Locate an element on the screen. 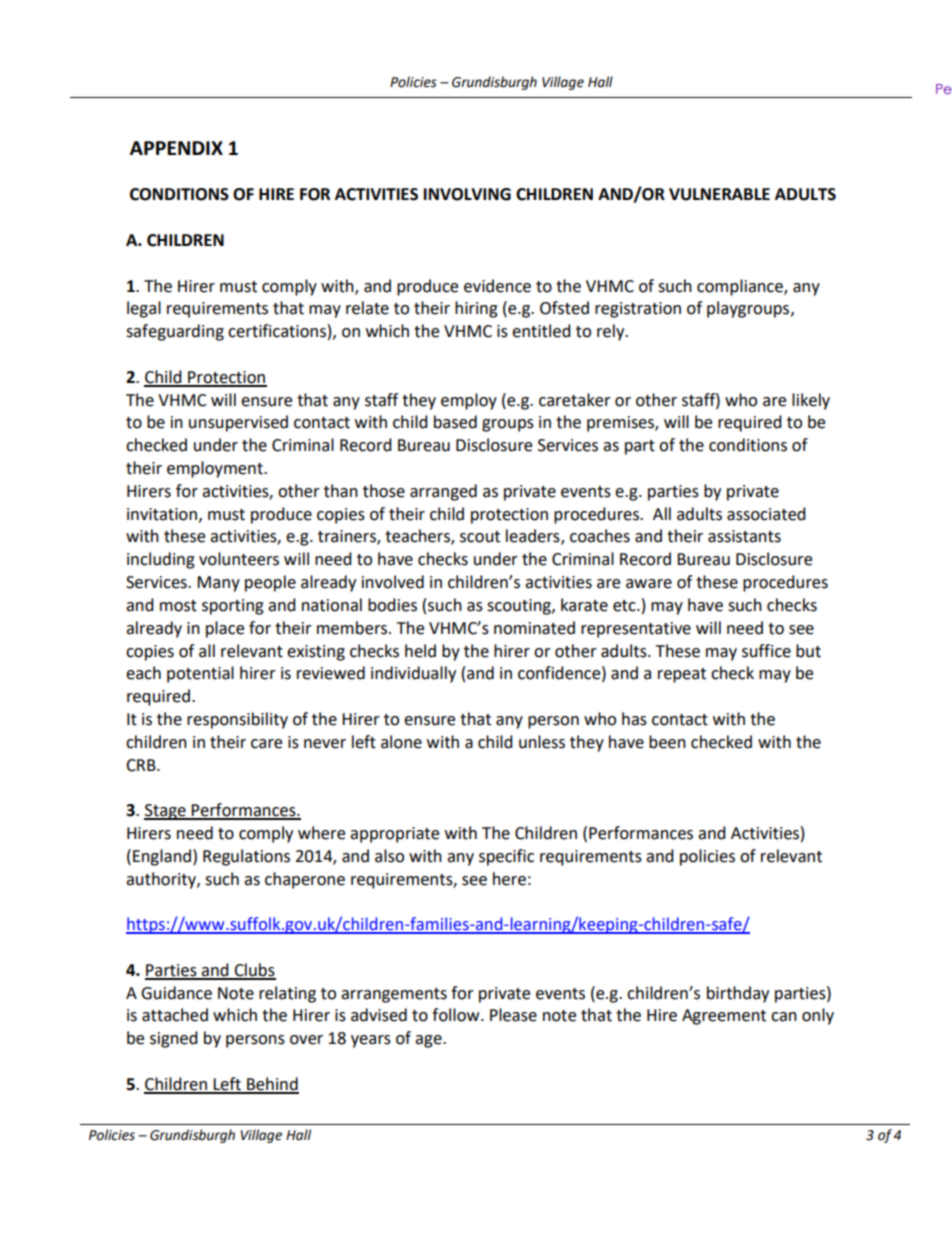  attached is located at coordinates (175, 1015).
